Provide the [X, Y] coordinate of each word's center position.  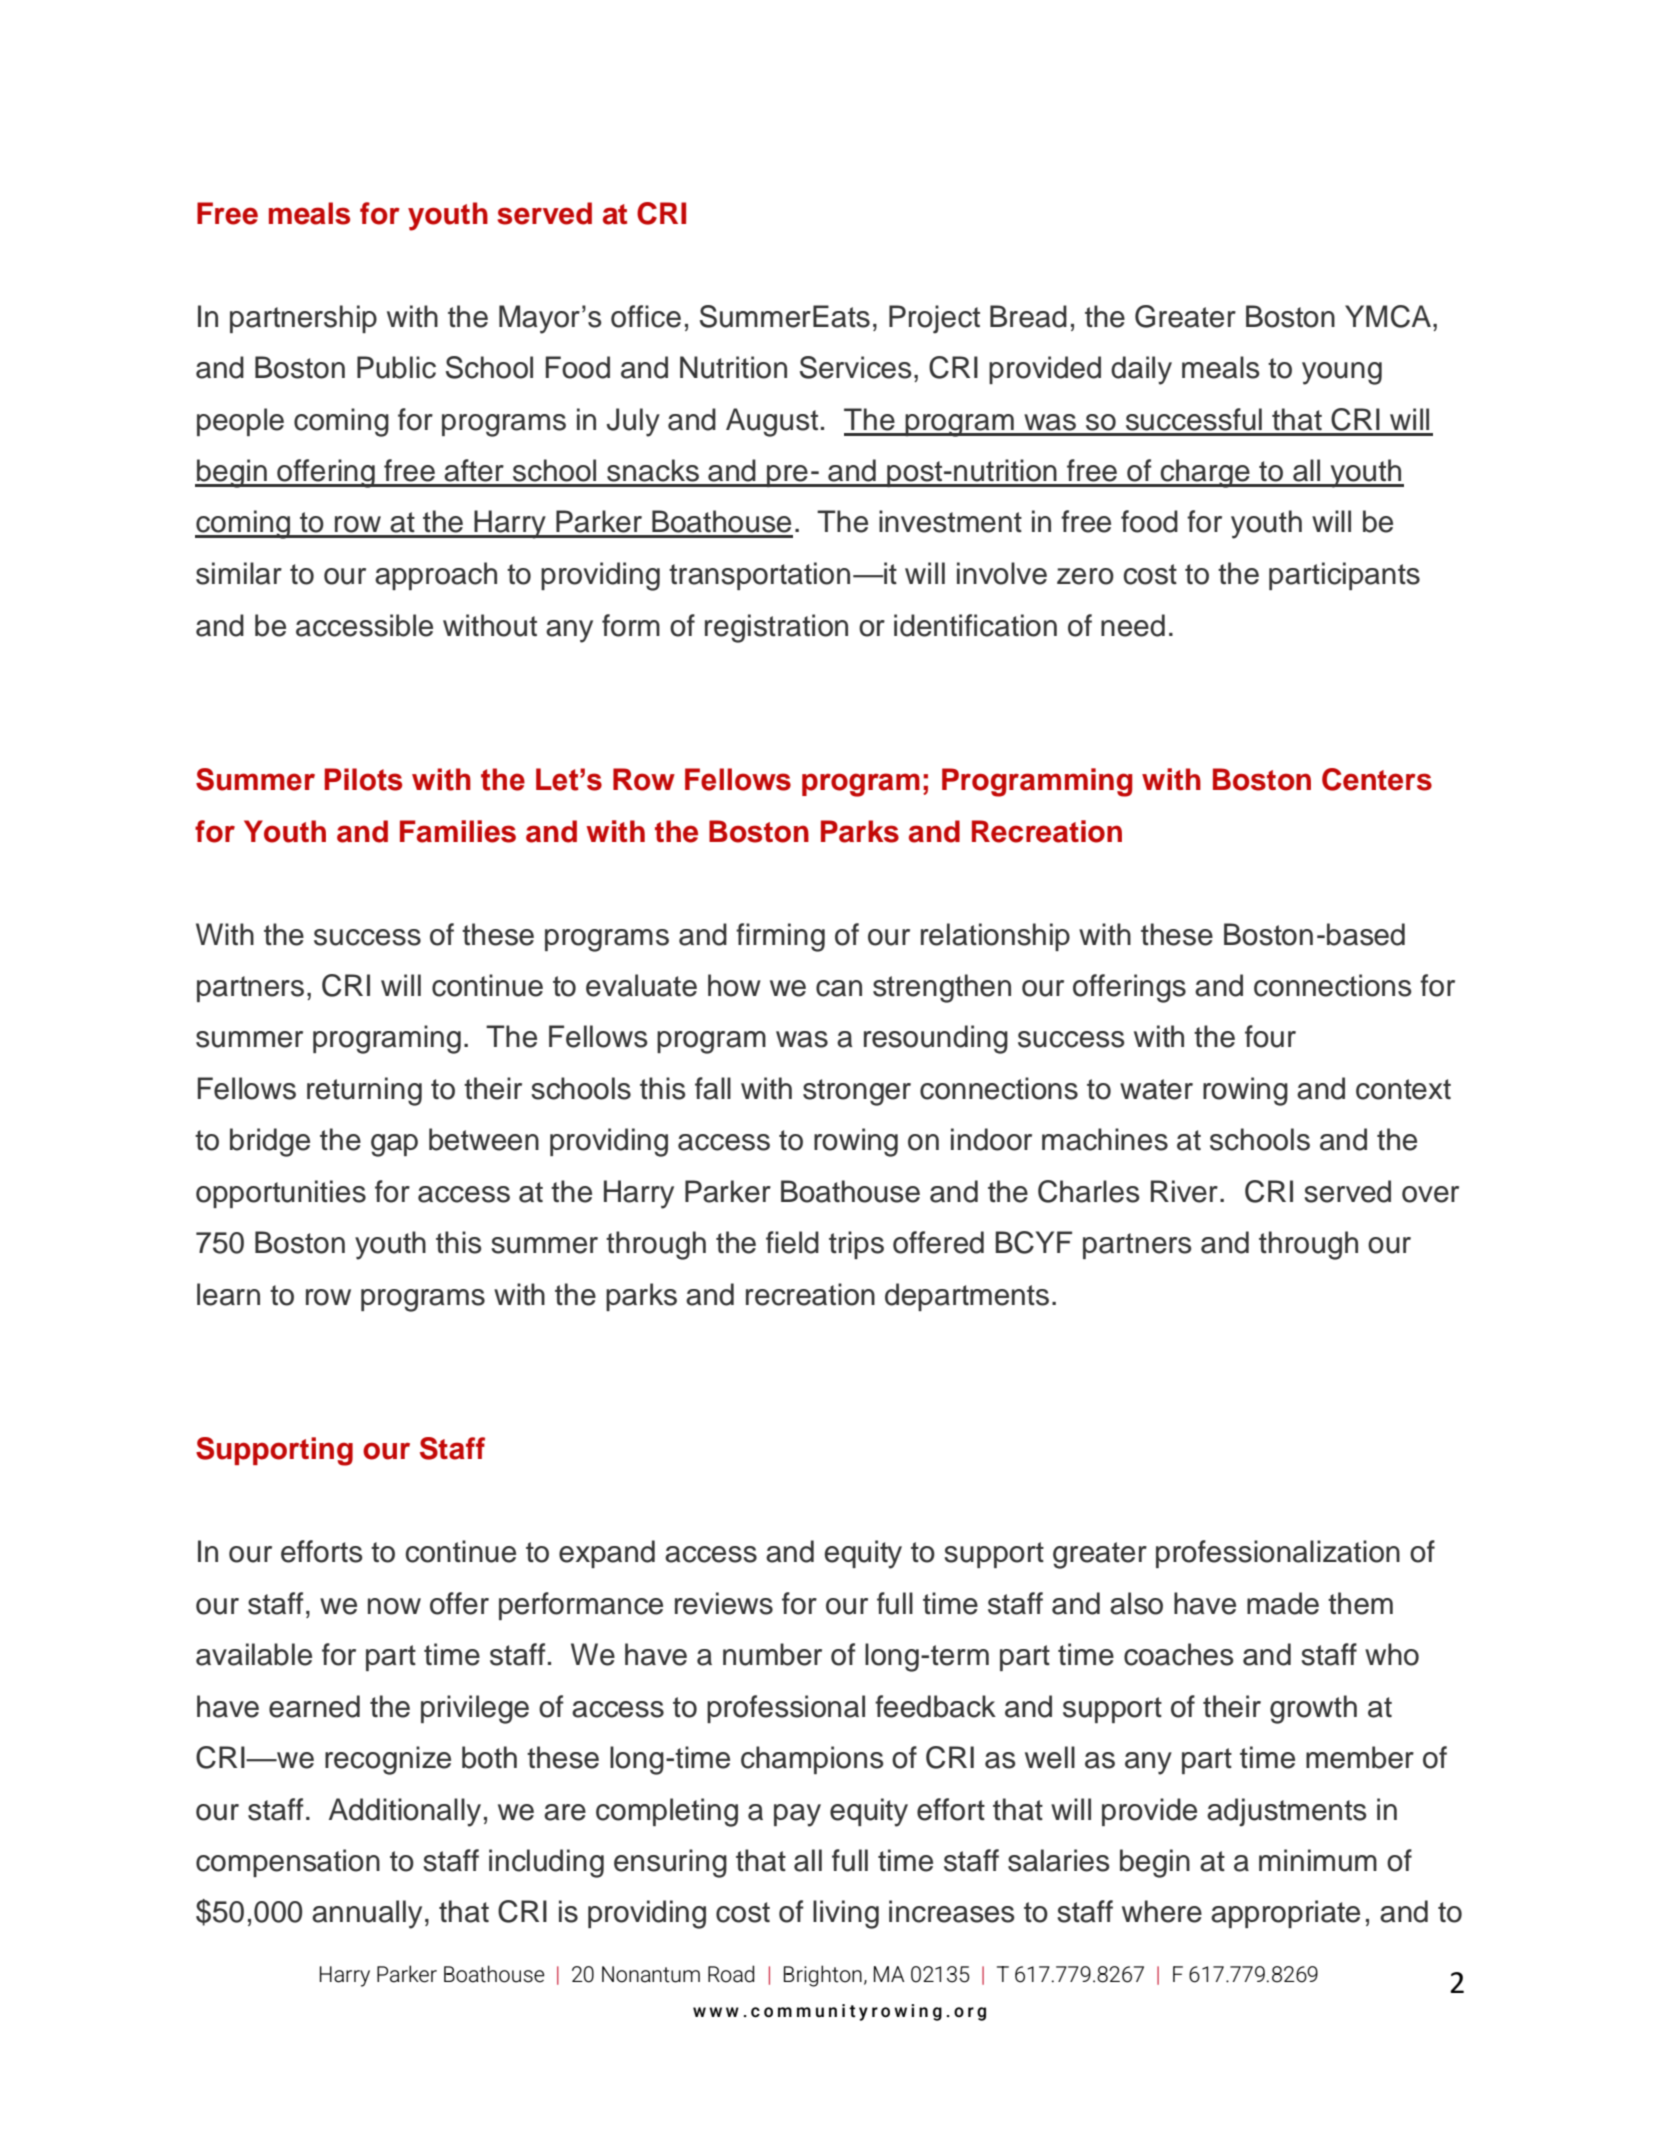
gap [394, 1145]
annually [367, 1914]
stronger [857, 1092]
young [1342, 373]
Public [396, 367]
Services [856, 367]
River [1184, 1191]
